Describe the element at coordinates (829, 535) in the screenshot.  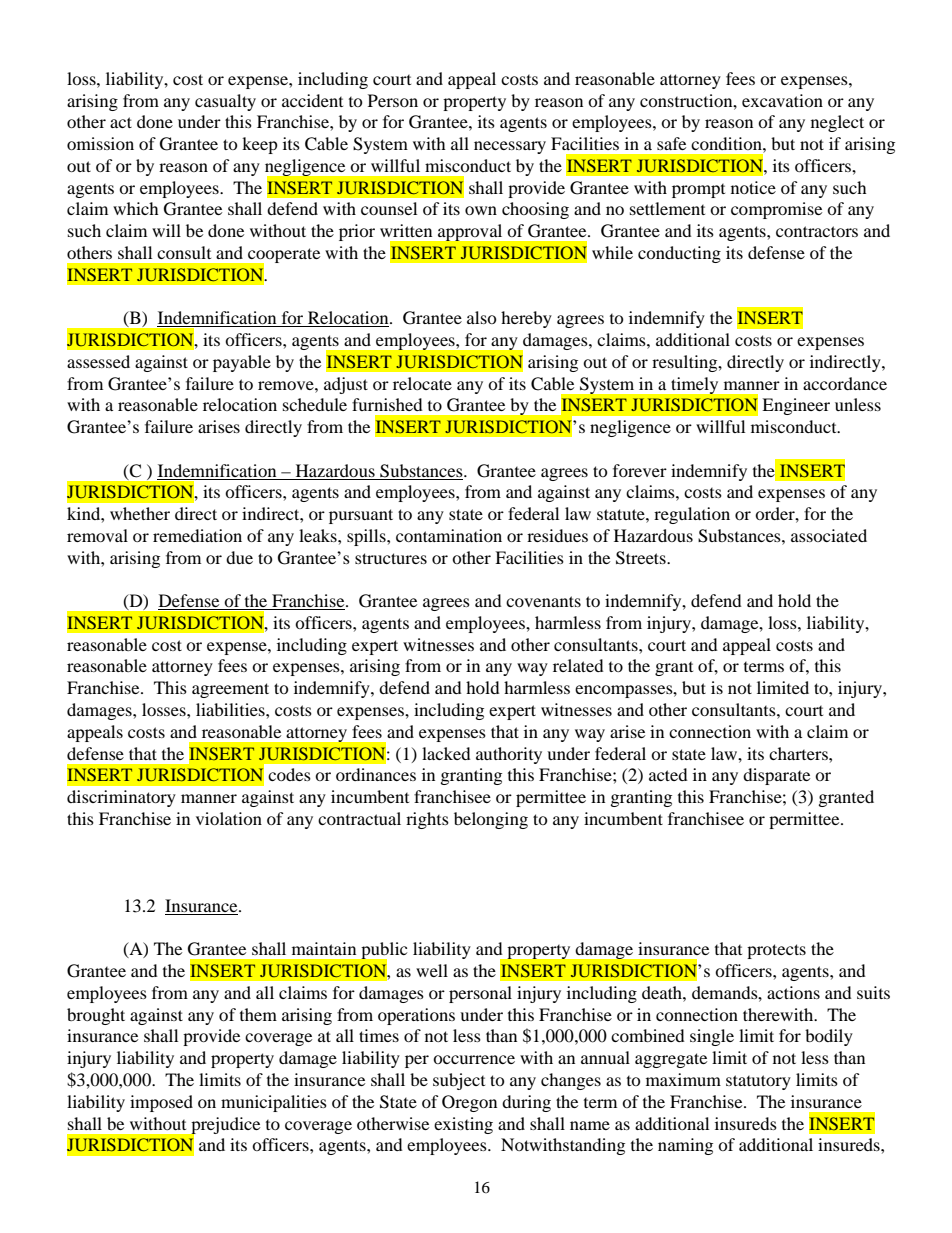
I see `associated` at that location.
